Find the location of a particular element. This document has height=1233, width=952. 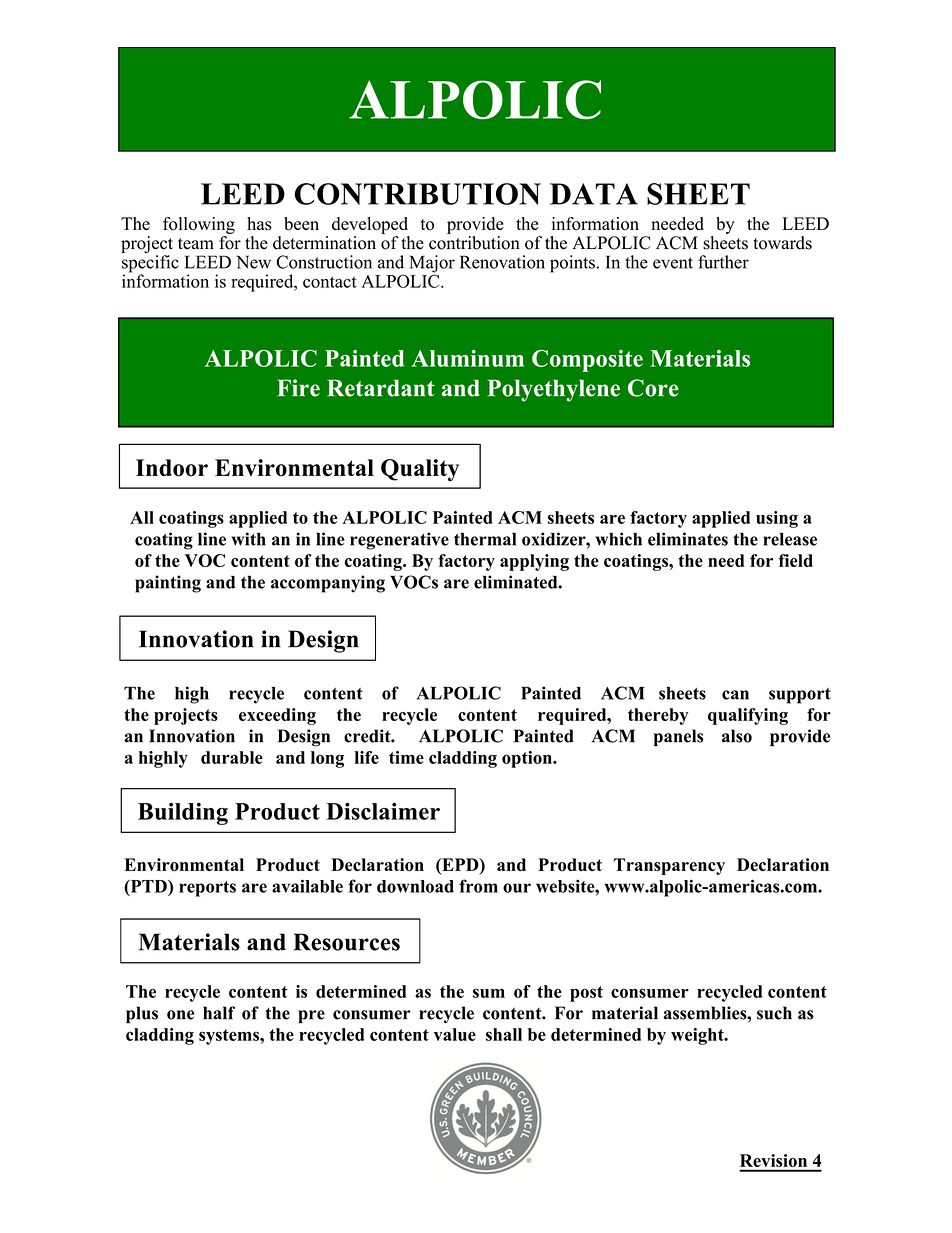

Indoor is located at coordinates (172, 468).
